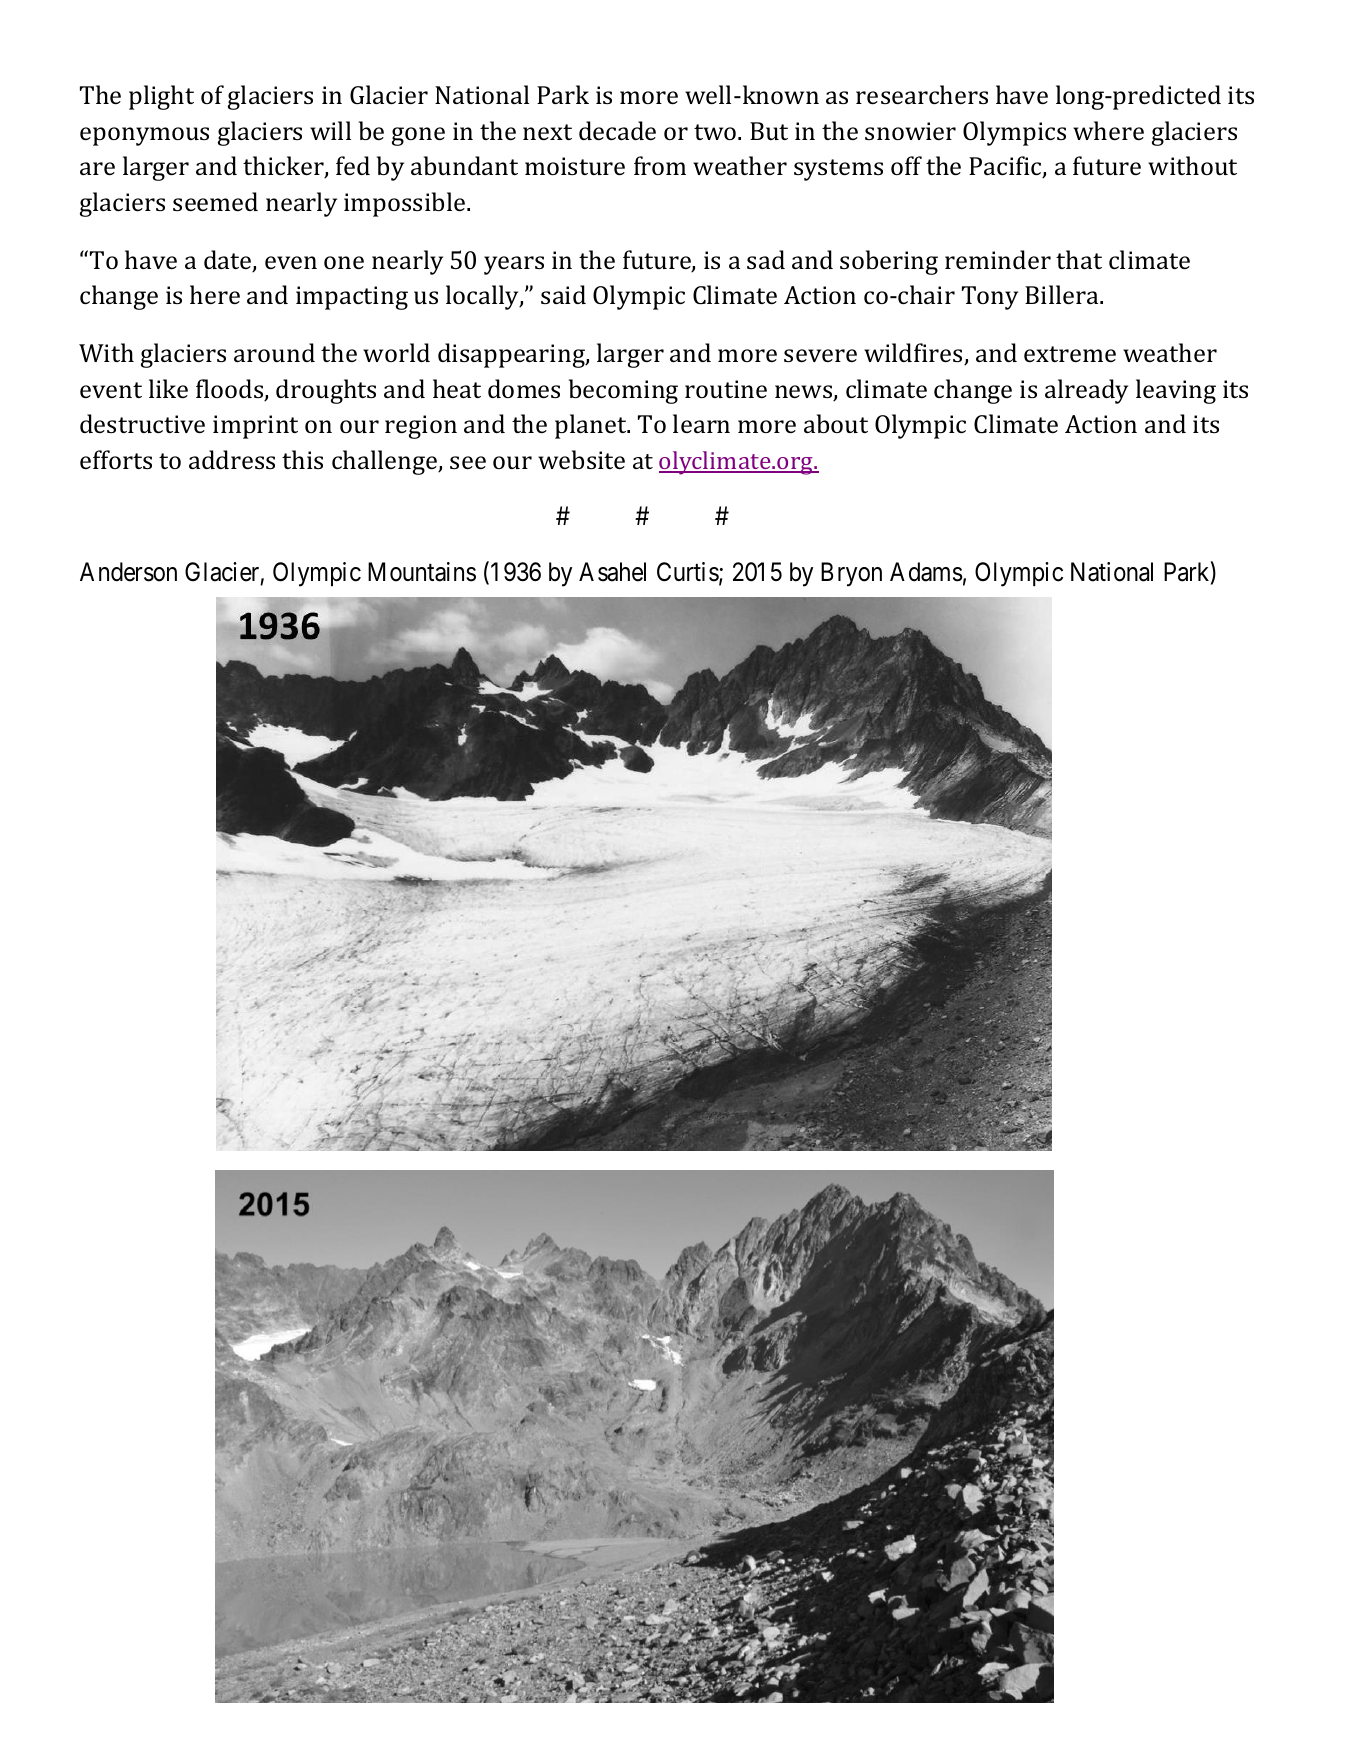  Describe the element at coordinates (274, 352) in the document. I see `around` at that location.
